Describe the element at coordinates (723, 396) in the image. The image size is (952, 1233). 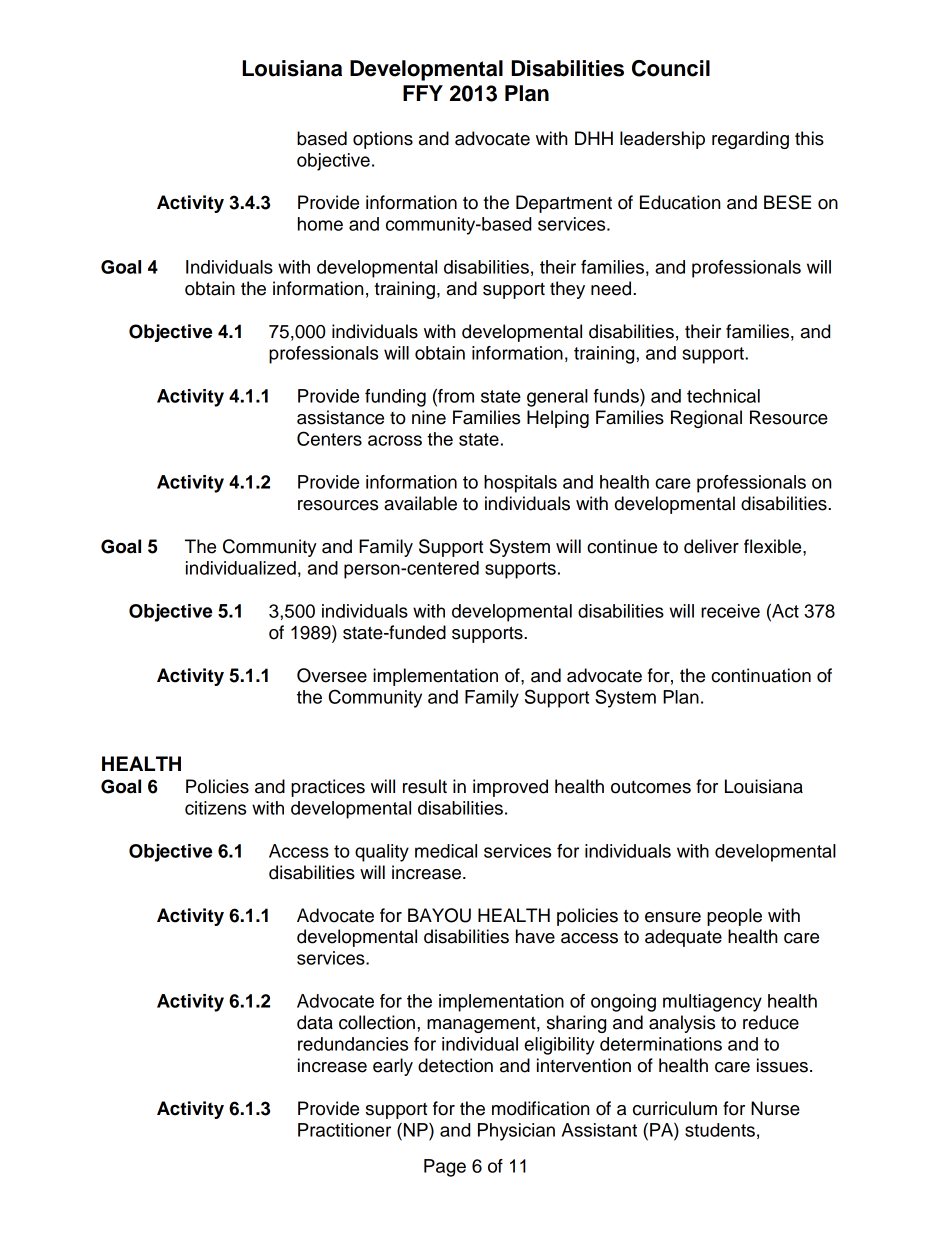
I see `technical` at that location.
